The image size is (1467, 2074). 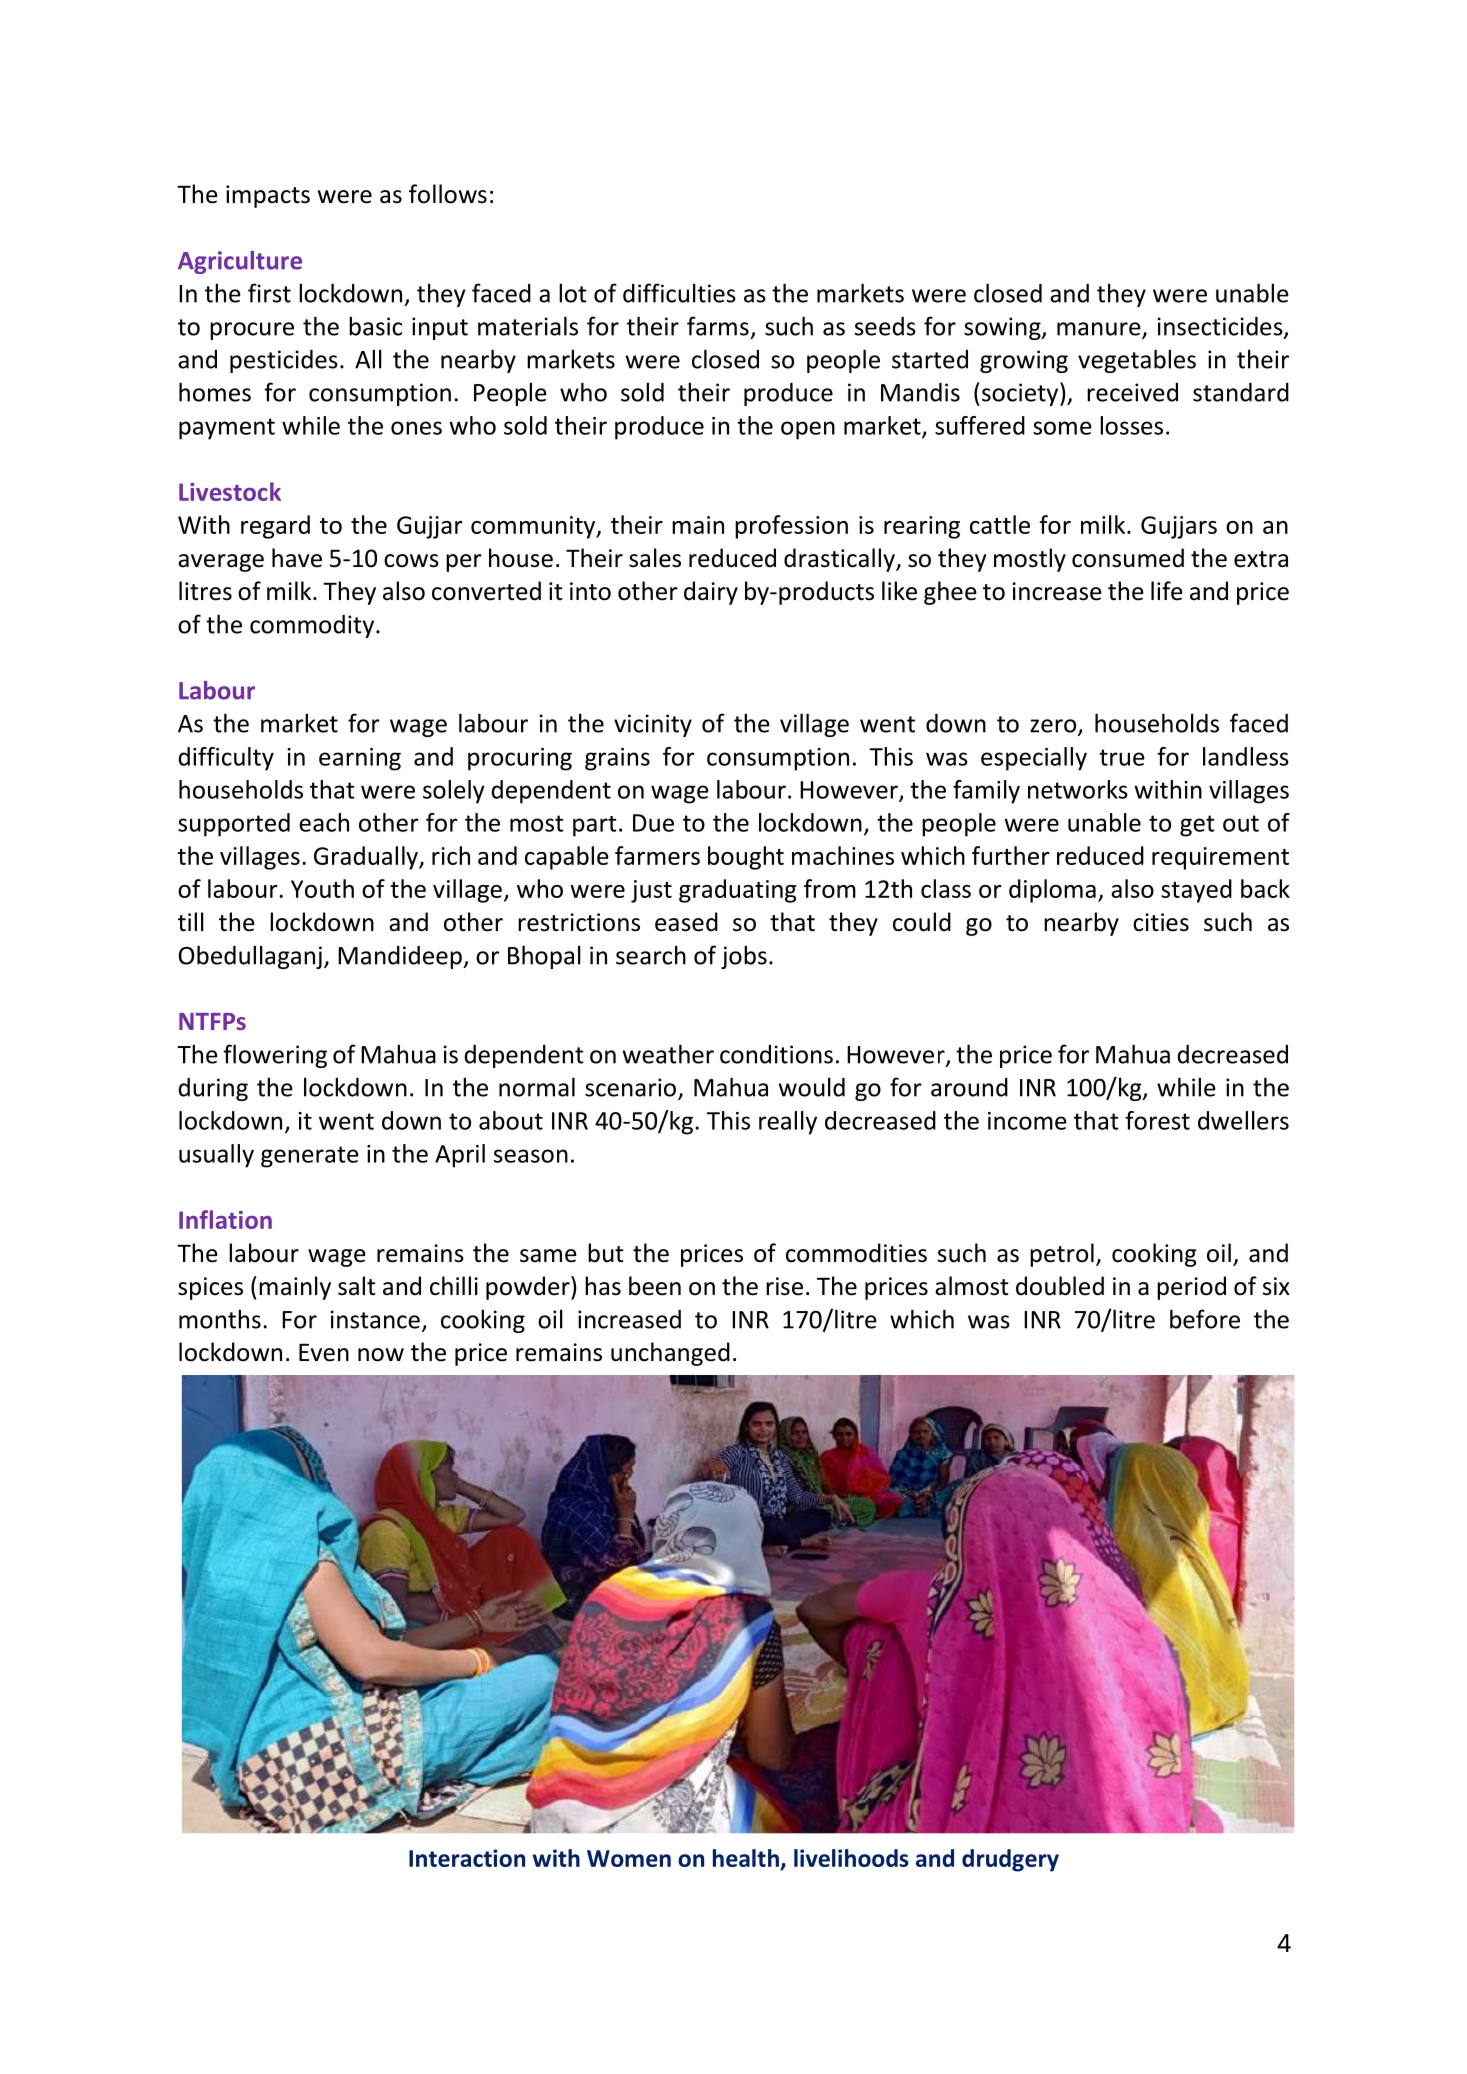 I want to click on rise, so click(x=784, y=1286).
